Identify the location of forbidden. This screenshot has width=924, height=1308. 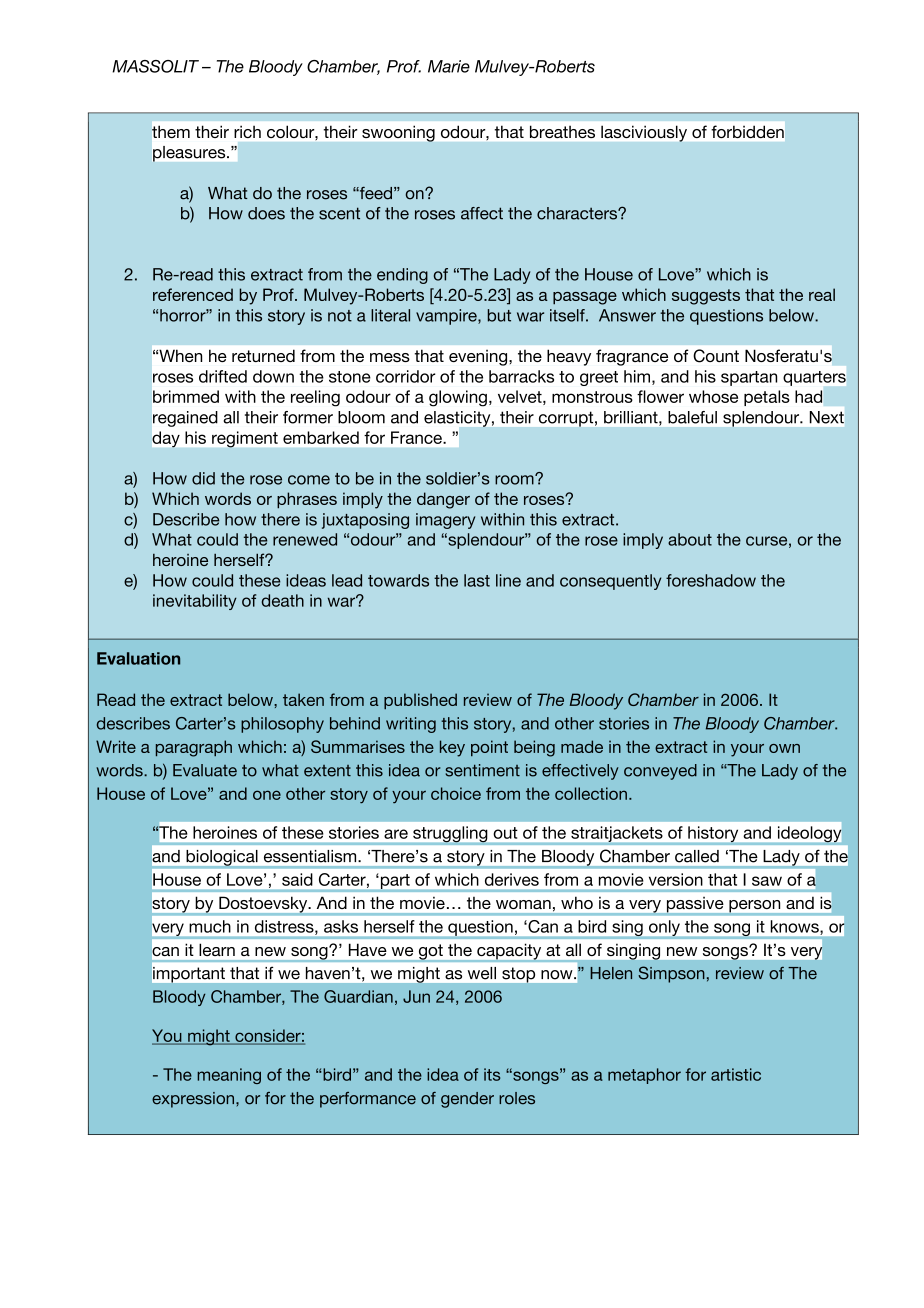
(748, 131).
